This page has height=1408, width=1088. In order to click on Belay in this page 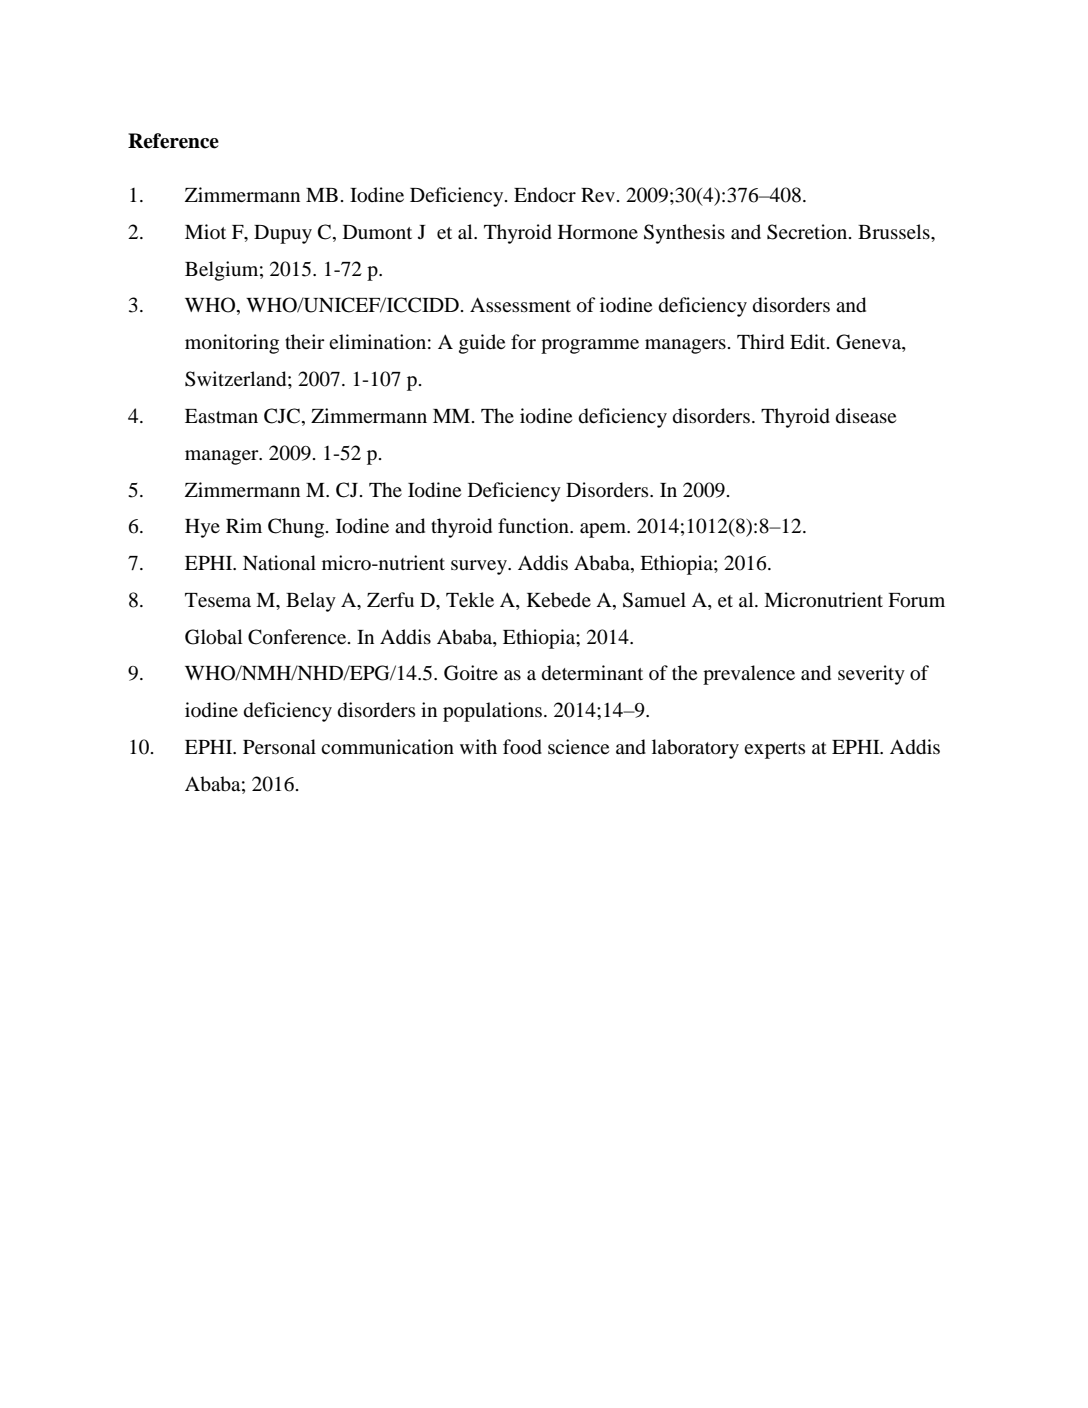, I will do `click(311, 602)`.
